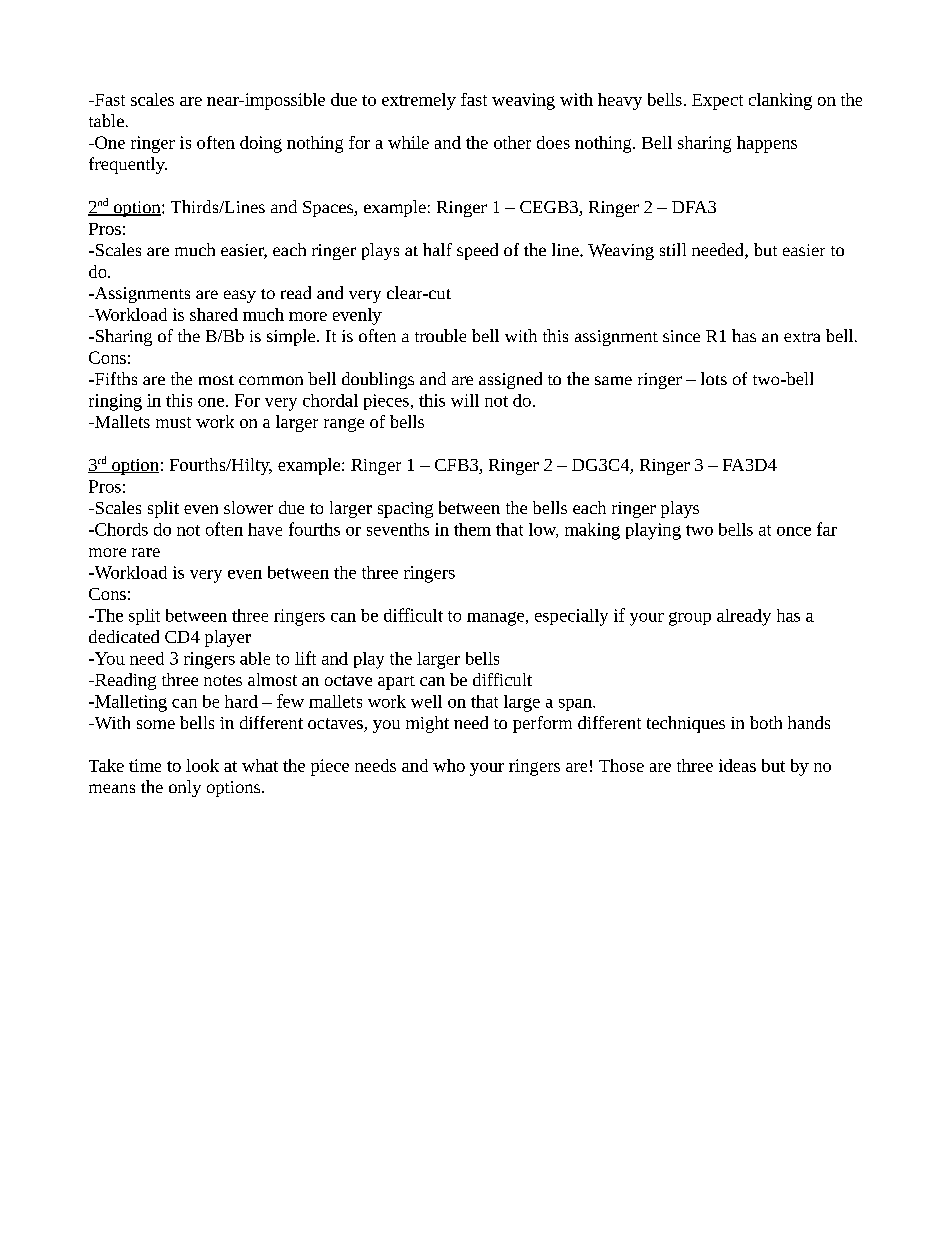  What do you see at coordinates (146, 552) in the page?
I see `rare` at bounding box center [146, 552].
